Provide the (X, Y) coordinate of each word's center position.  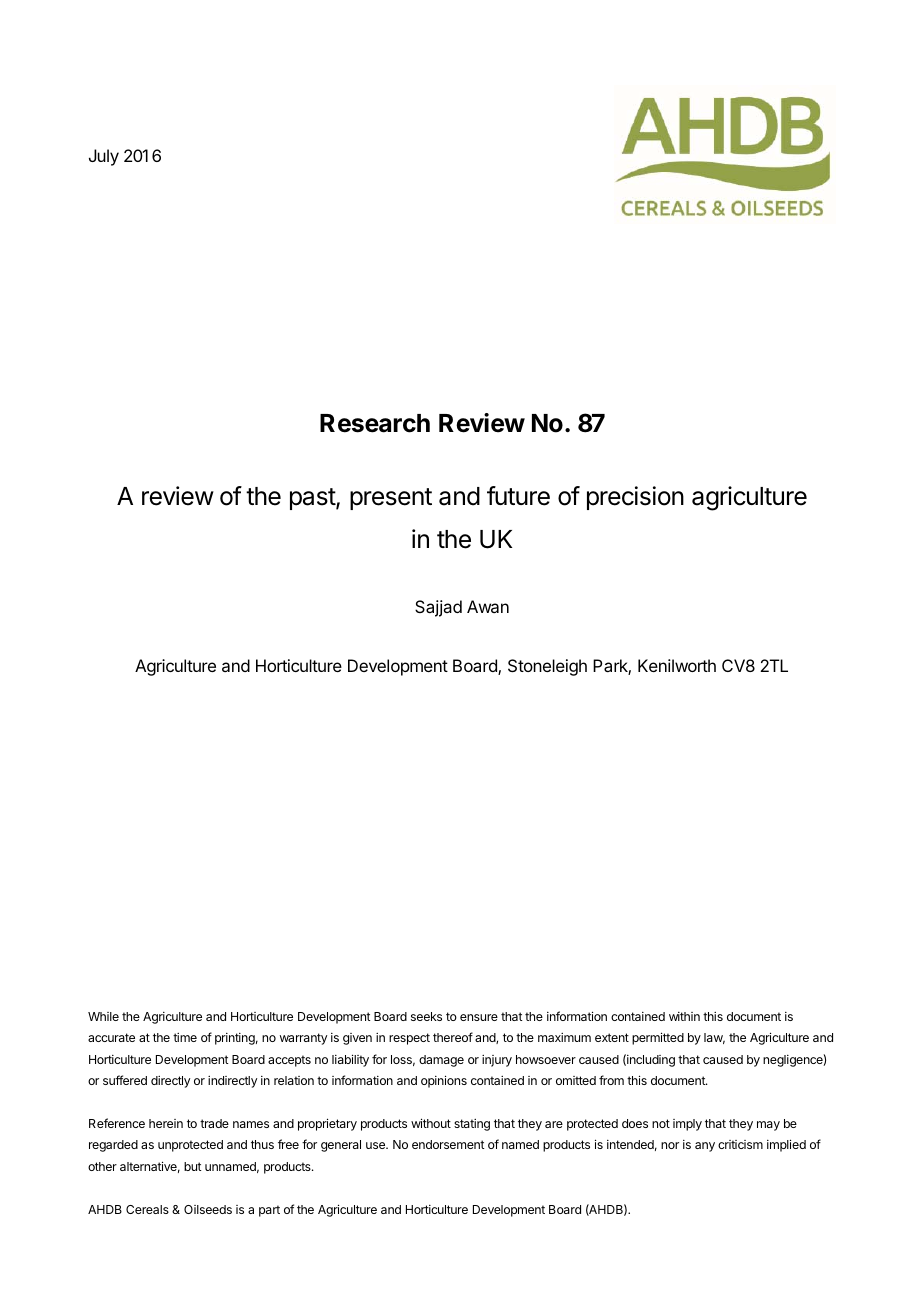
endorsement (448, 1144)
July (104, 157)
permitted (658, 1038)
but (192, 1166)
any (705, 1147)
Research (375, 423)
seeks (426, 1016)
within (684, 1016)
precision (635, 498)
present (391, 499)
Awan (488, 606)
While (103, 1016)
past (313, 499)
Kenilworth (677, 665)
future (518, 496)
